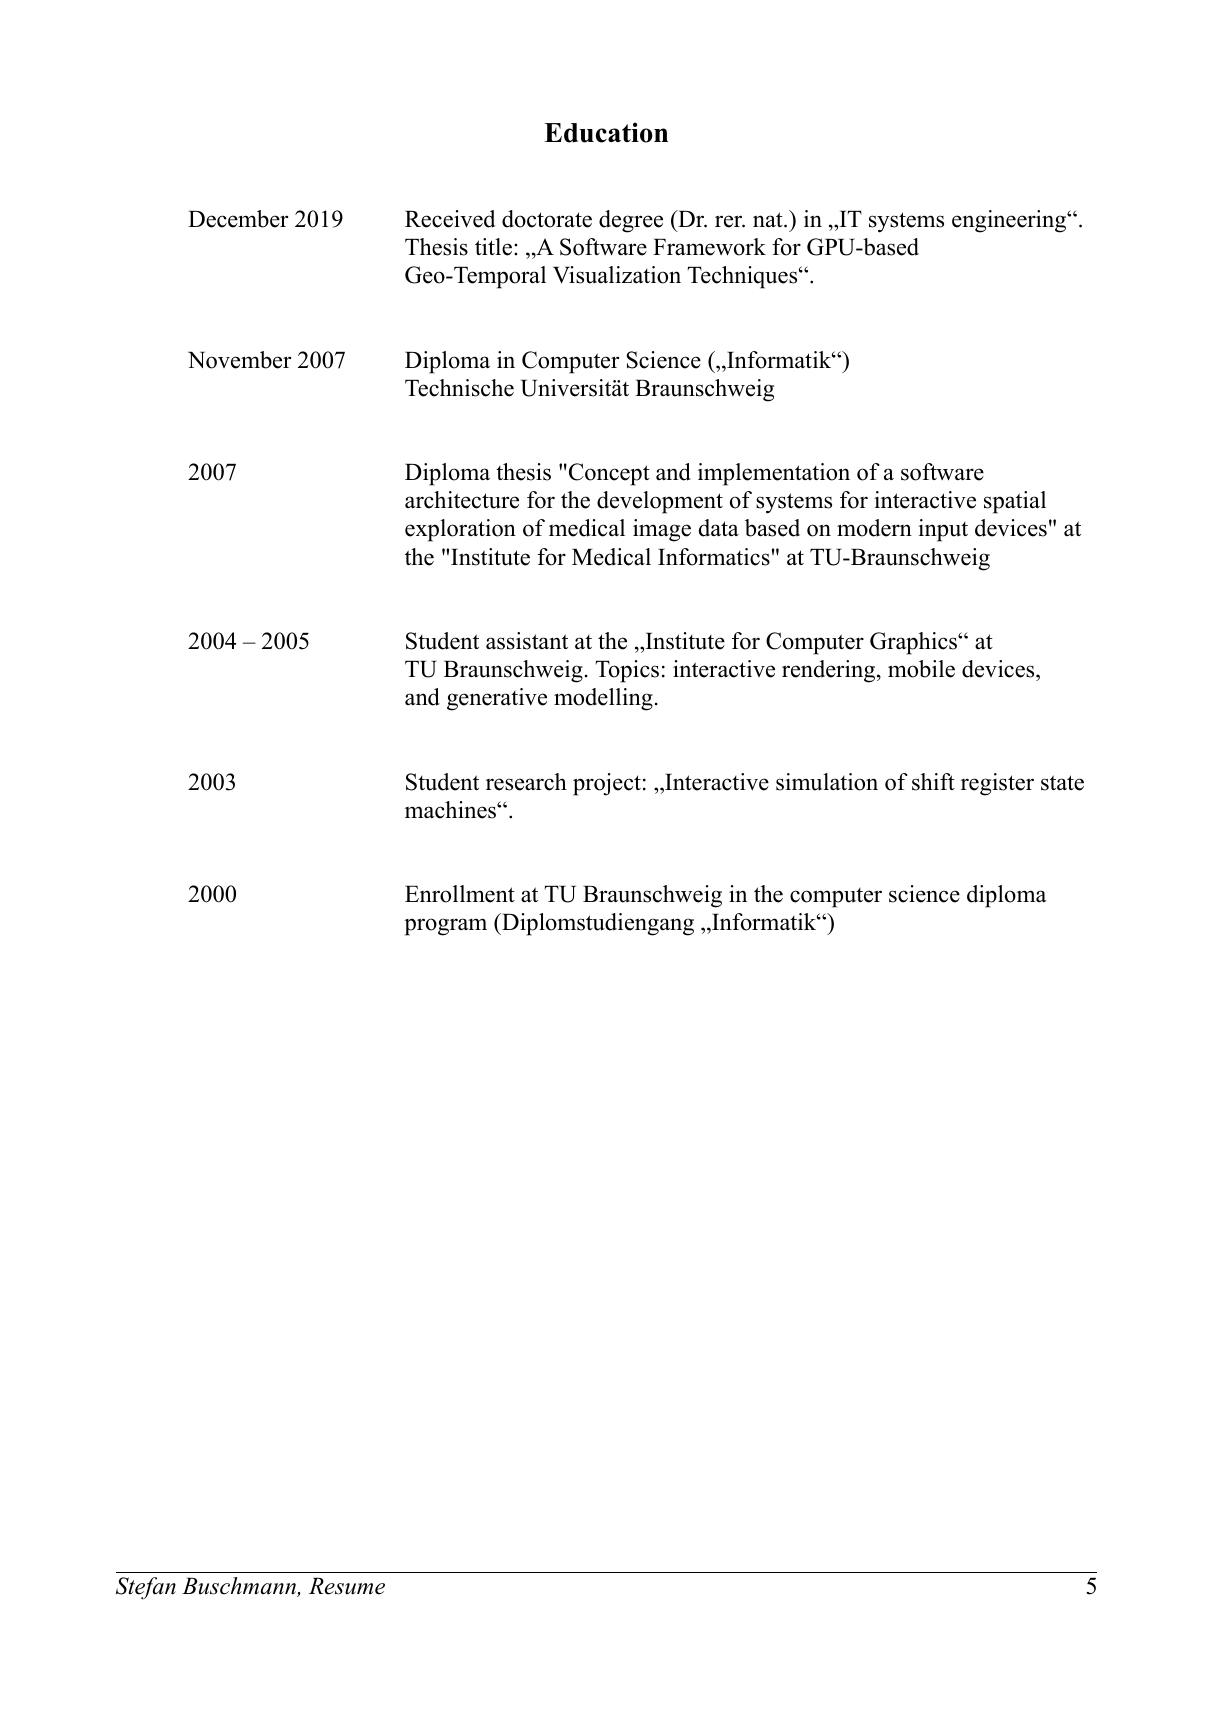 The image size is (1213, 1716). What do you see at coordinates (460, 894) in the page?
I see `Enrollment` at bounding box center [460, 894].
